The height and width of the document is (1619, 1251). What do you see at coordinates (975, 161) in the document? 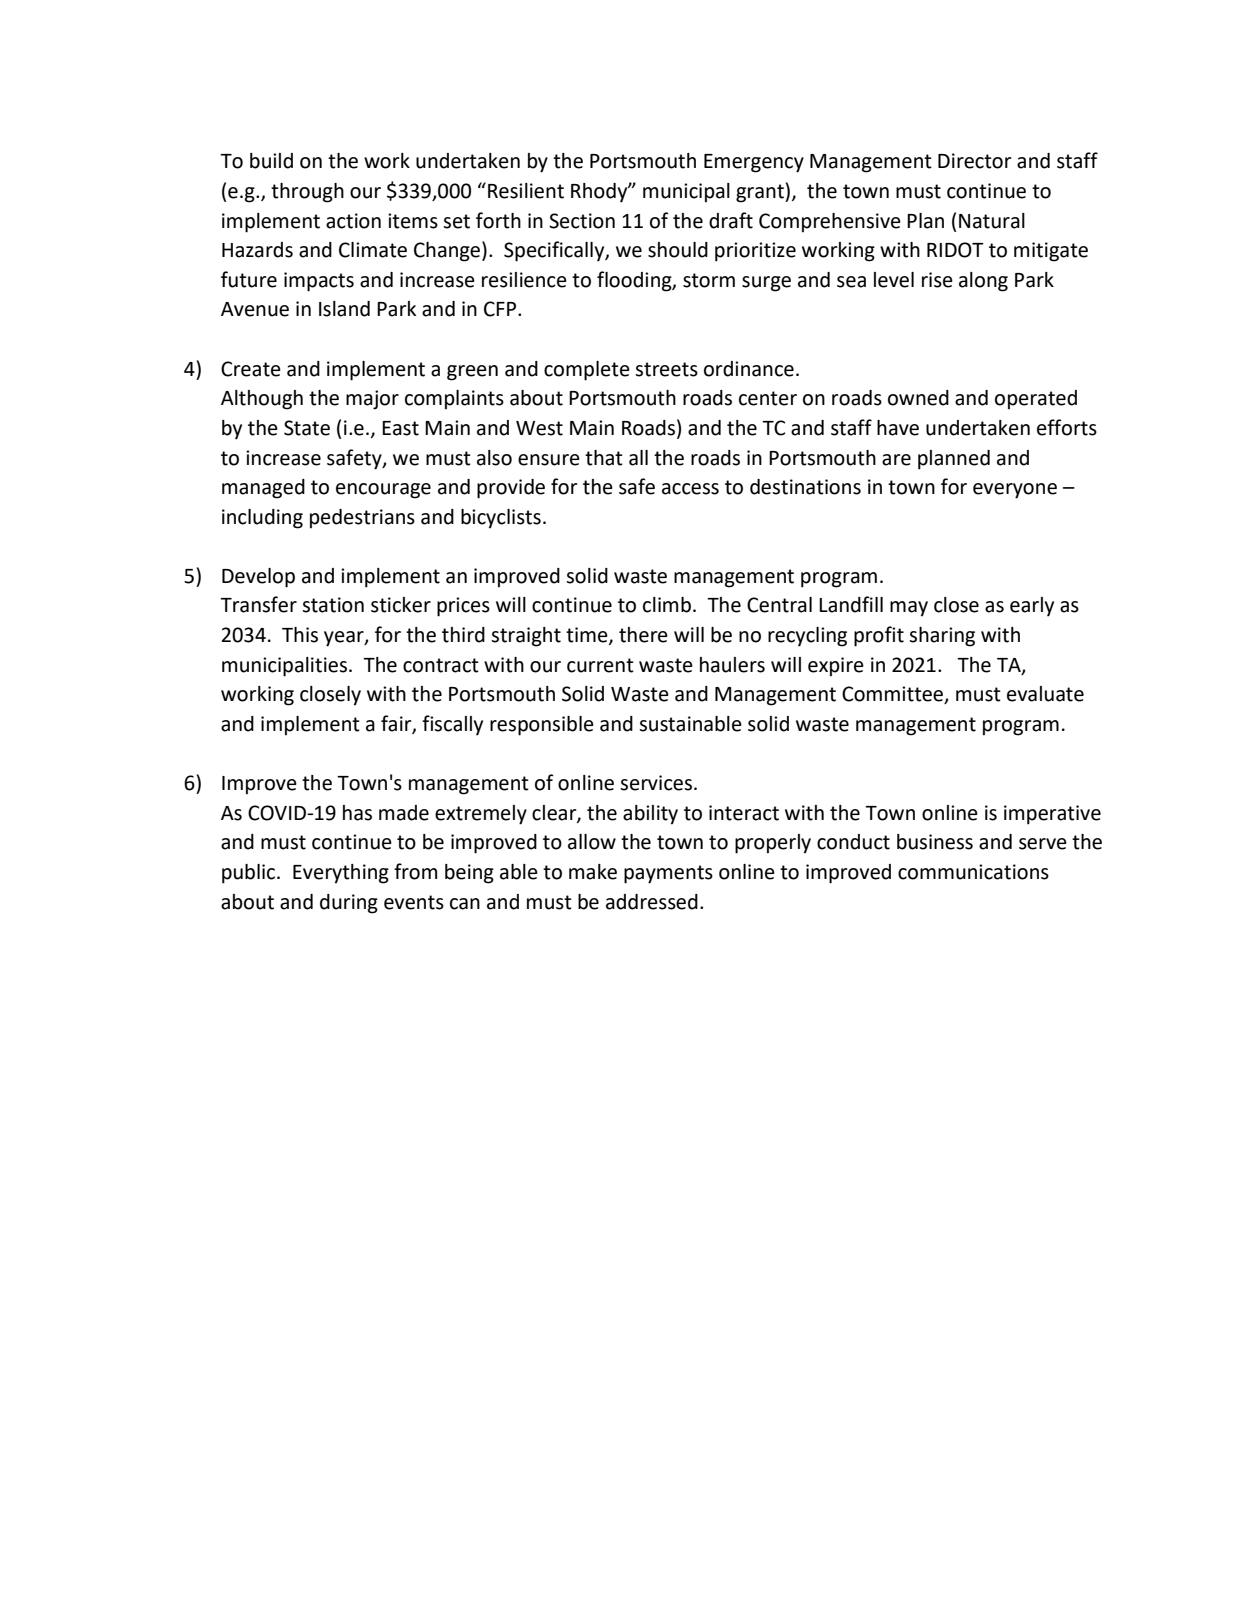
I see `Director` at bounding box center [975, 161].
